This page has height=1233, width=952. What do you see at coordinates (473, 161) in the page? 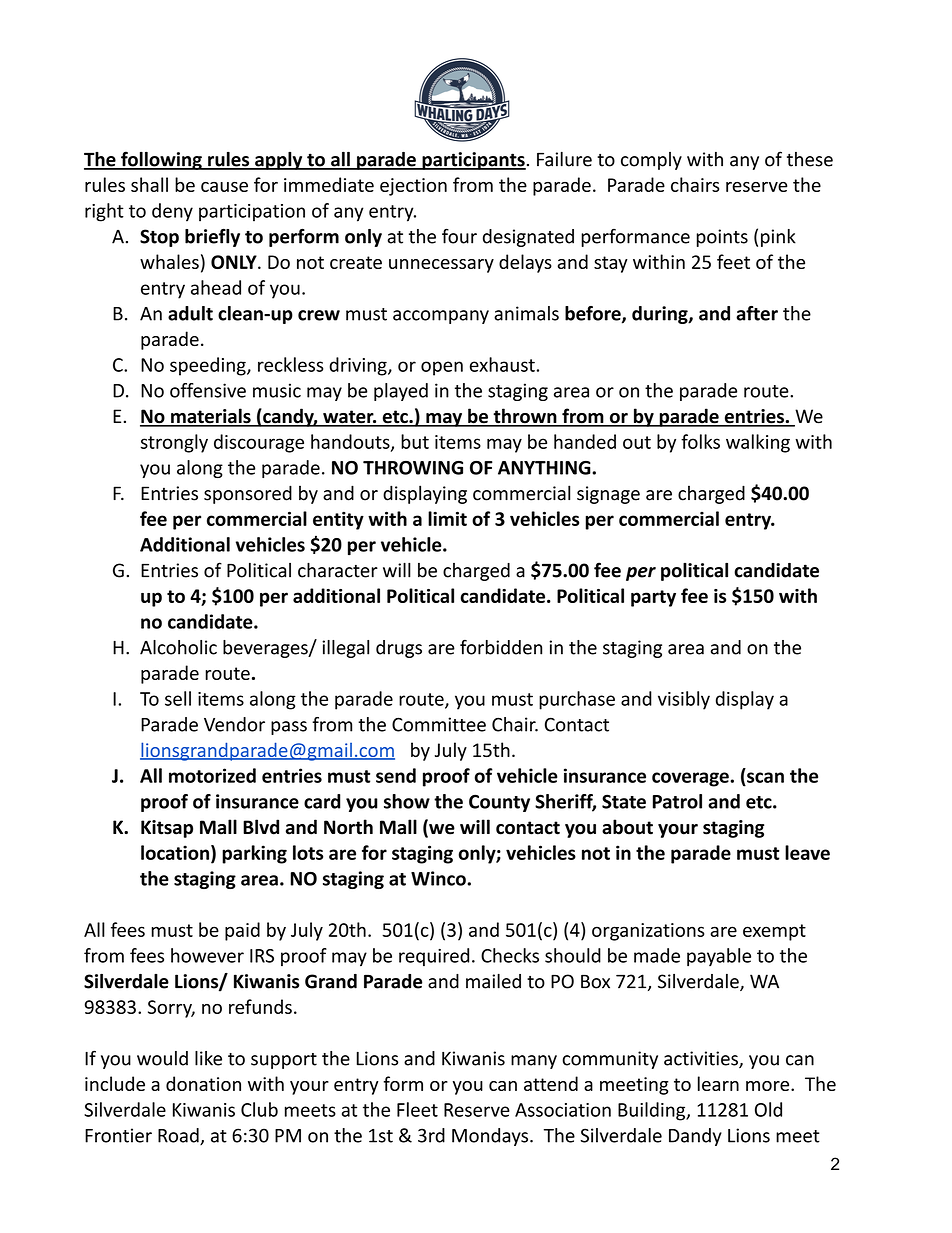
I see `participants` at bounding box center [473, 161].
